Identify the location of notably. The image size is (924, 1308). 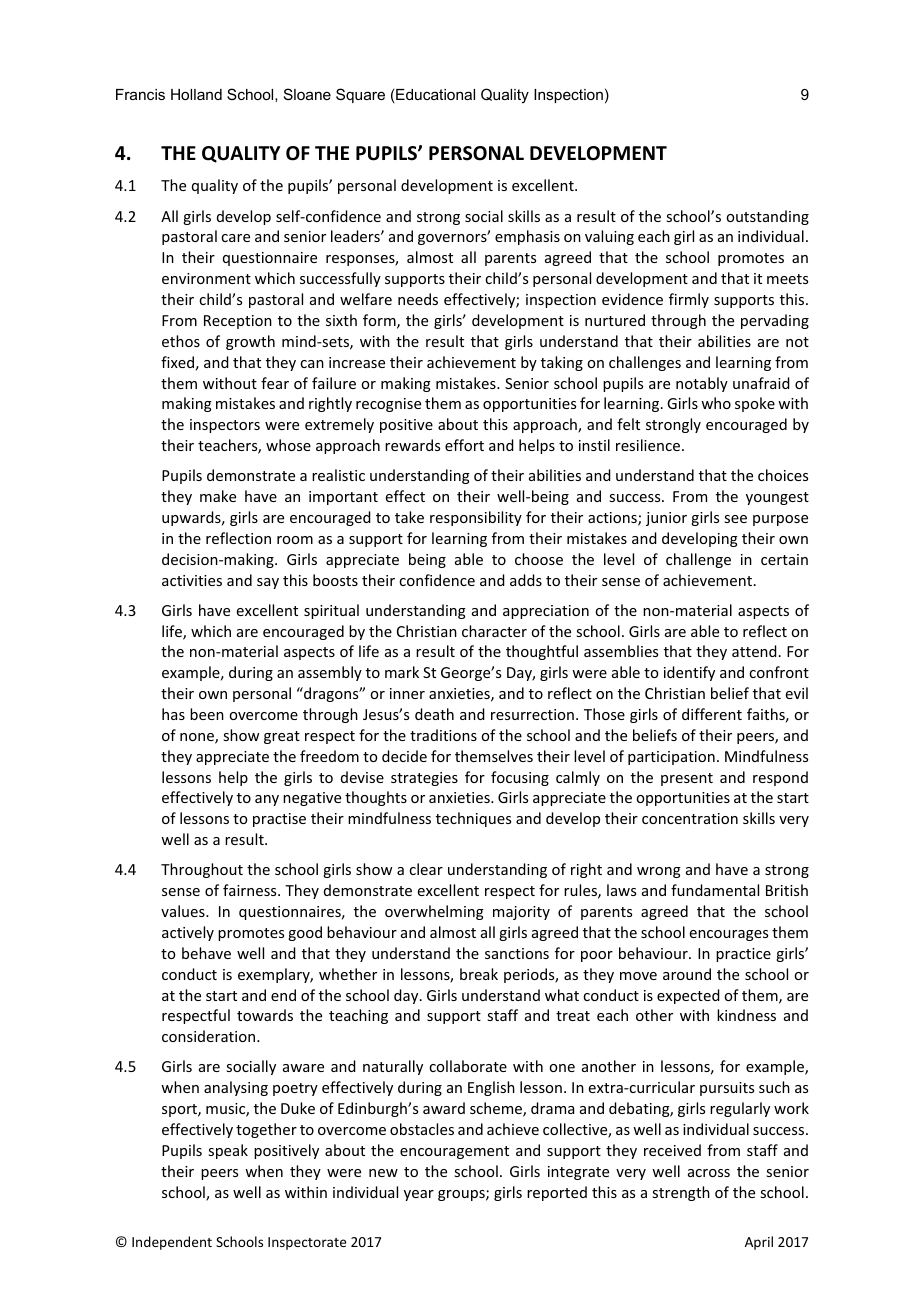
(702, 384).
